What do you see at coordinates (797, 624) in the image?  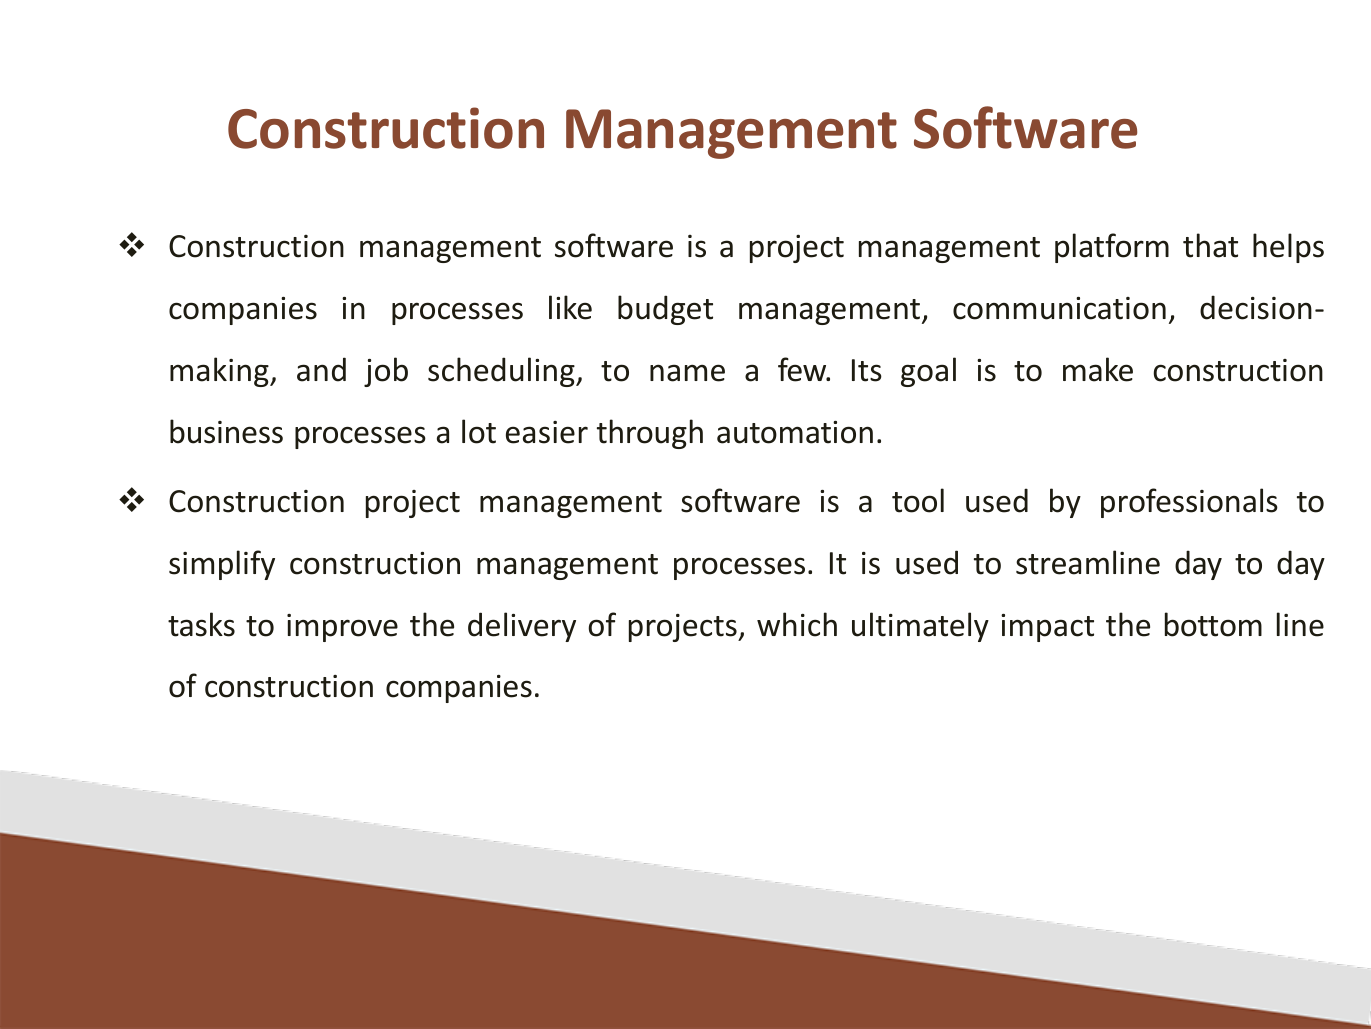 I see `which` at bounding box center [797, 624].
